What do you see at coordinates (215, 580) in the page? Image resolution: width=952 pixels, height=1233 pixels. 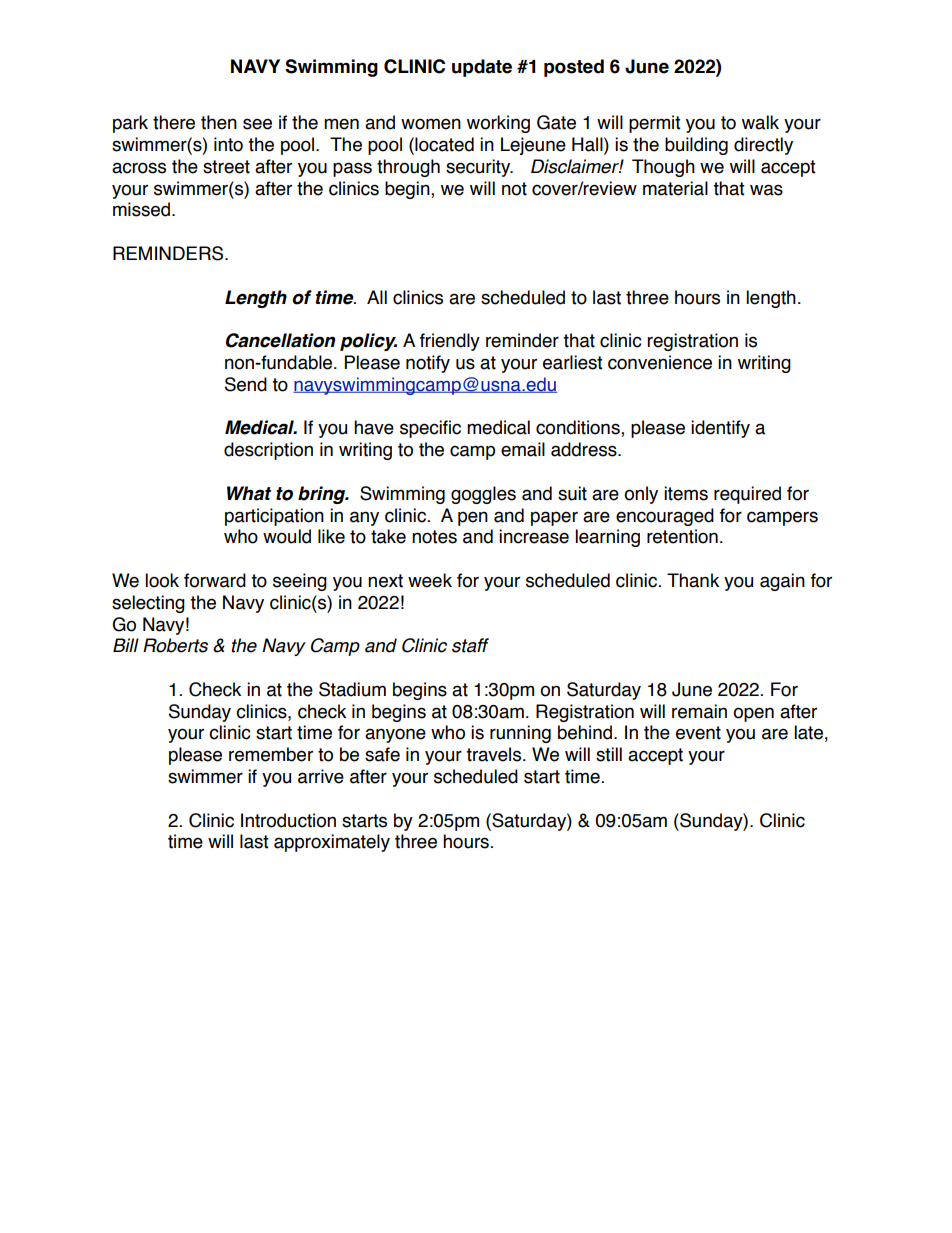 I see `forward` at bounding box center [215, 580].
